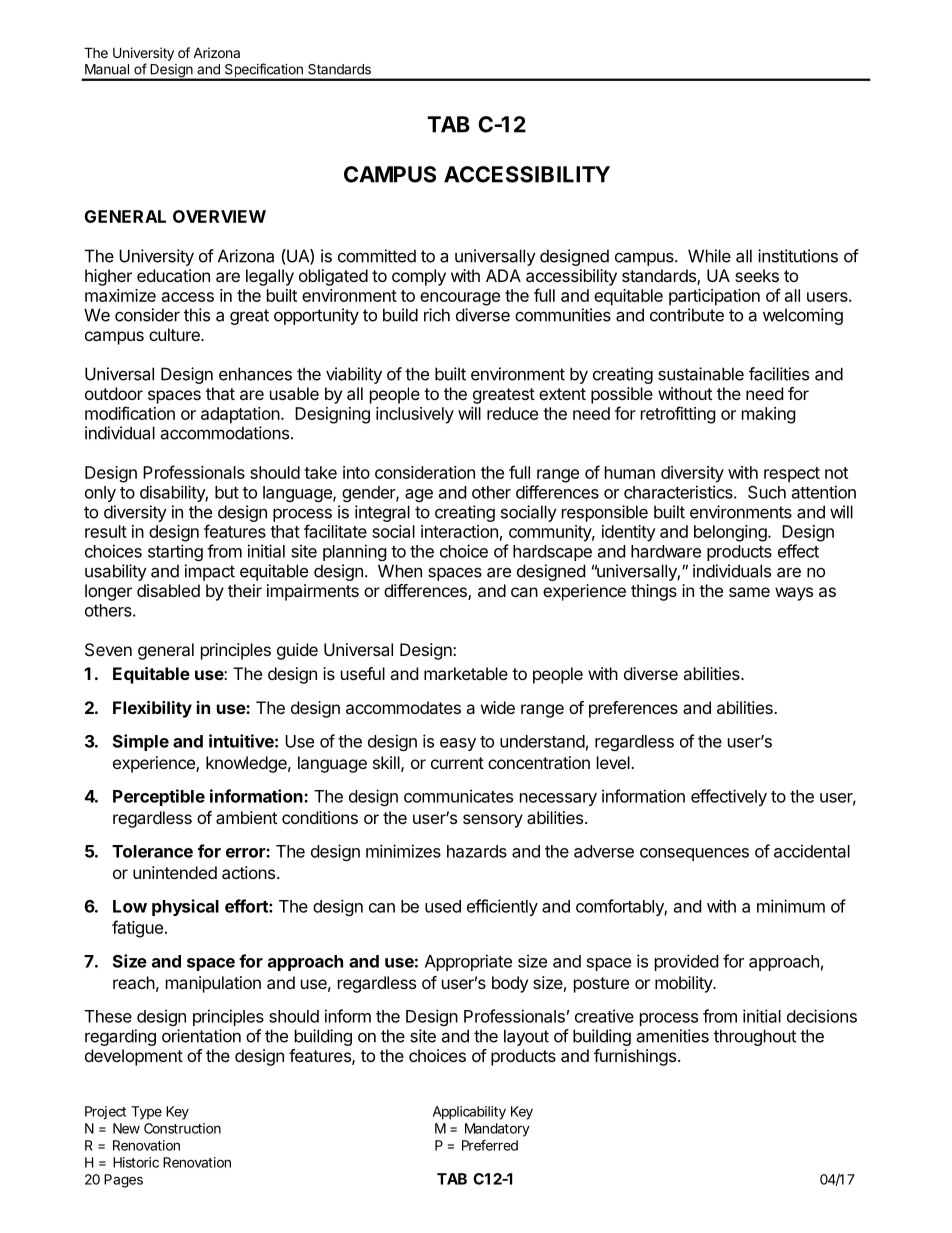  What do you see at coordinates (709, 256) in the page?
I see `While` at bounding box center [709, 256].
